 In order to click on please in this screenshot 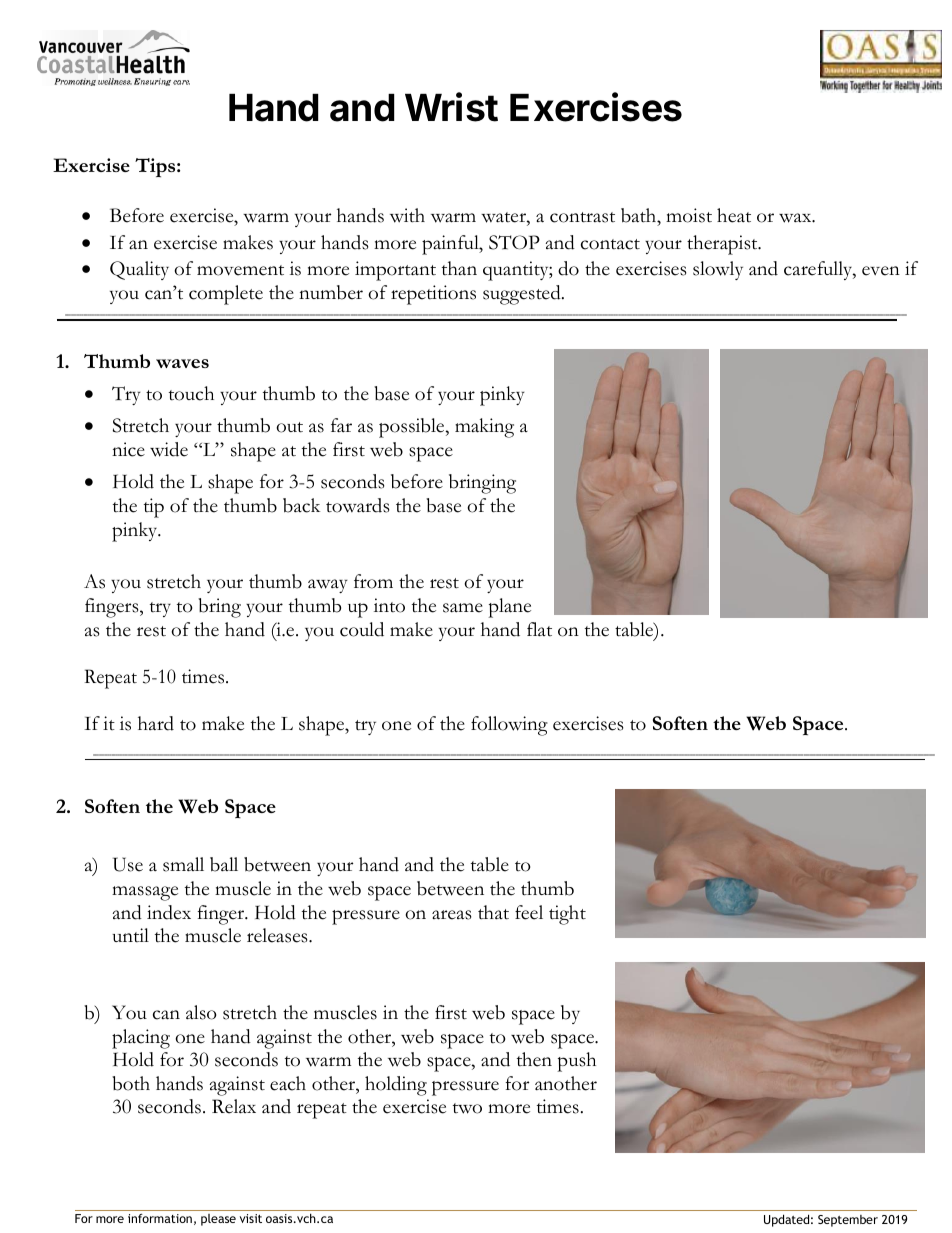, I will do `click(218, 1220)`.
